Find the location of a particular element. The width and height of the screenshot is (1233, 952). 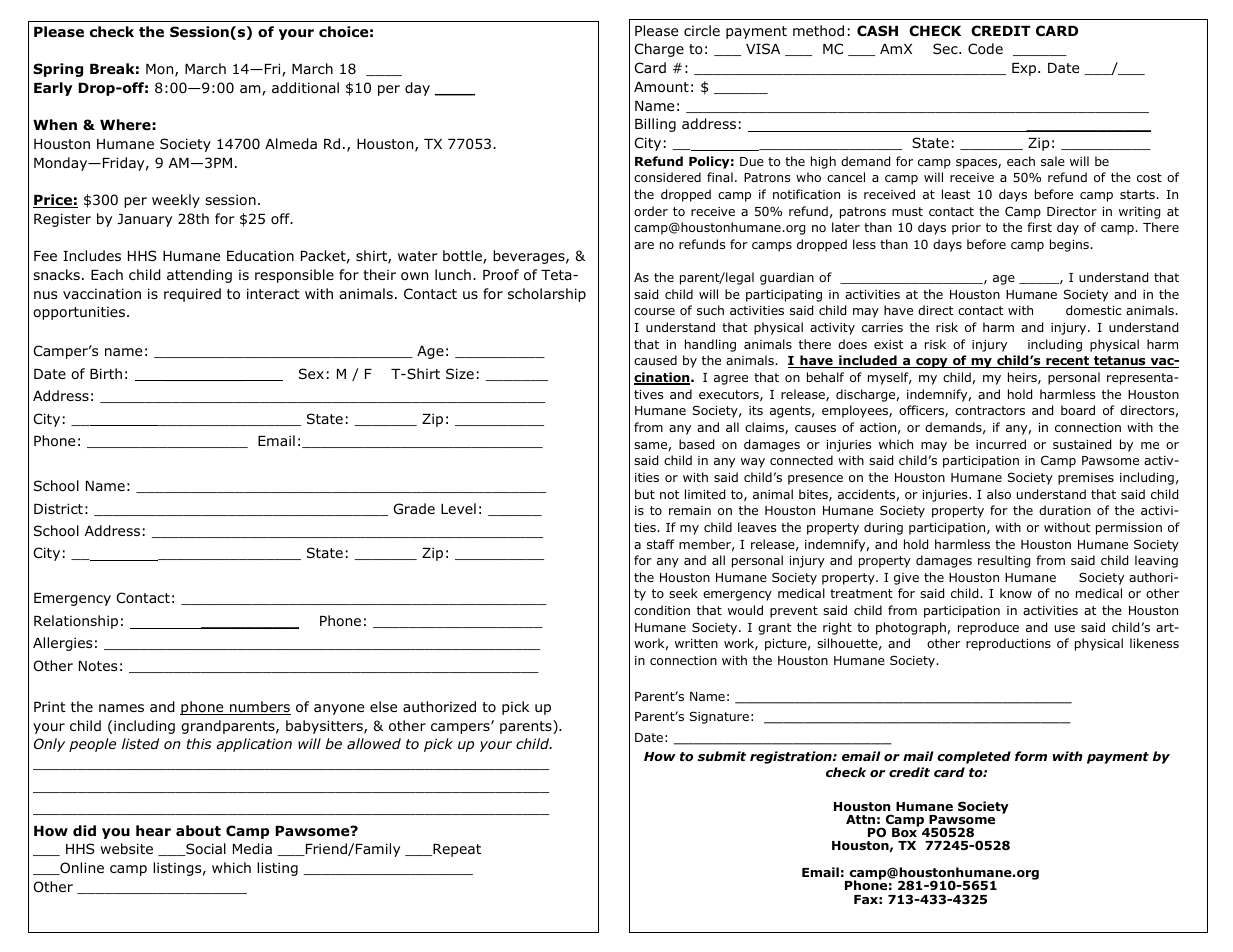

submit is located at coordinates (722, 756).
